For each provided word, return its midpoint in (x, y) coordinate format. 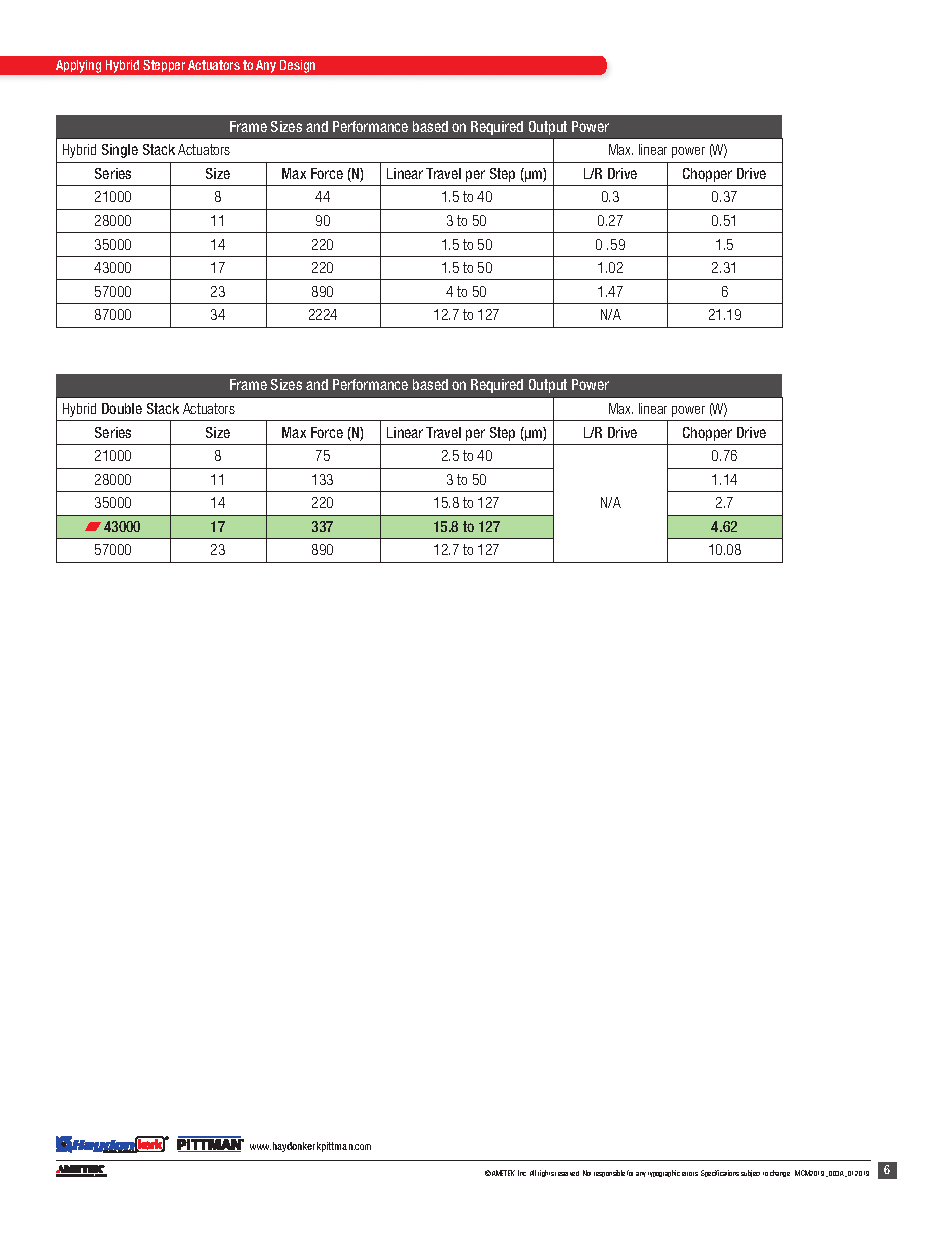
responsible (609, 1173)
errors (690, 1174)
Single (120, 151)
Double (122, 408)
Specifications (720, 1173)
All (533, 1173)
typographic (664, 1173)
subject (750, 1173)
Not (587, 1173)
